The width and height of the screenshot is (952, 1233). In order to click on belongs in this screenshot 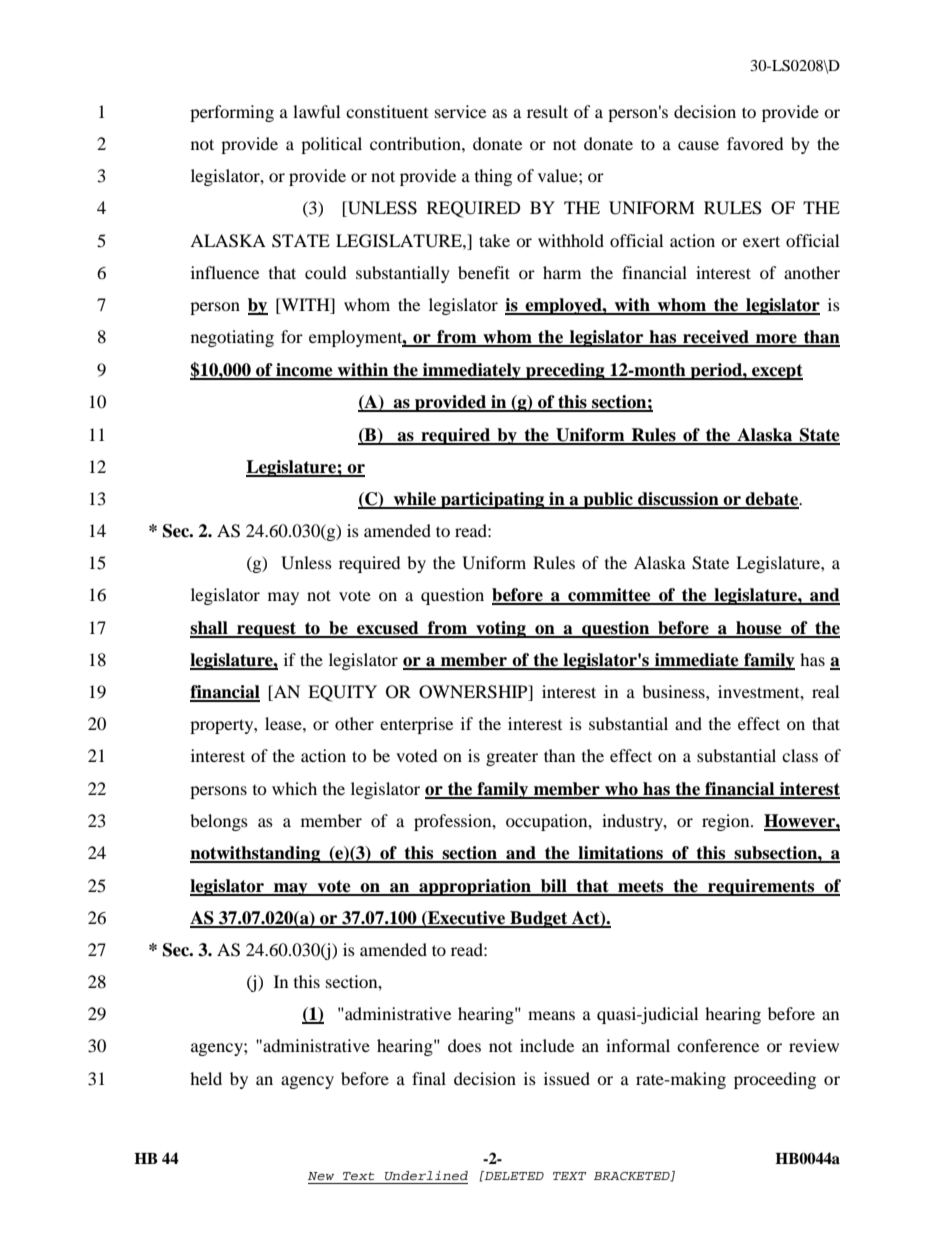, I will do `click(219, 822)`.
